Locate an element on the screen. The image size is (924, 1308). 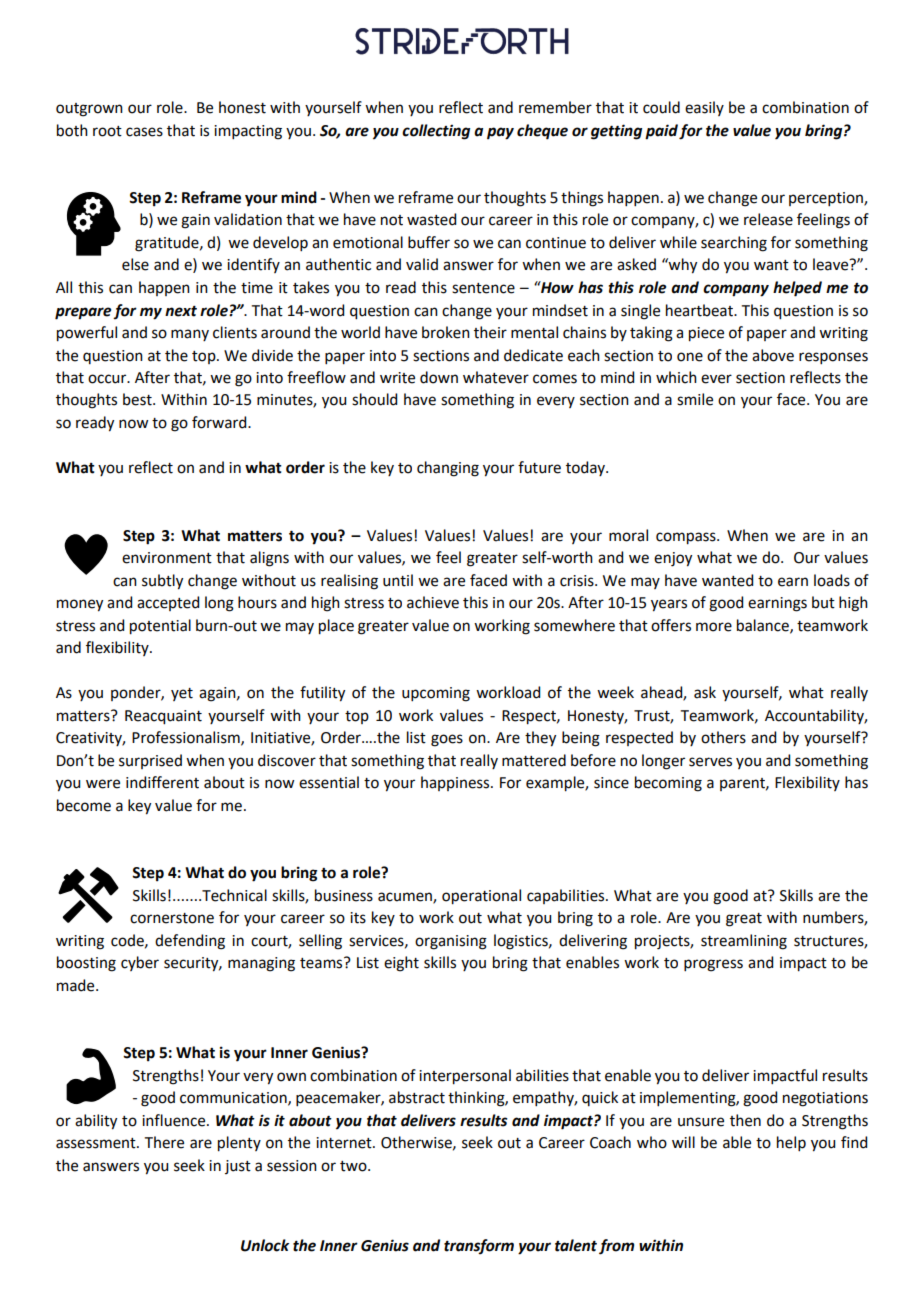
smile is located at coordinates (695, 399).
